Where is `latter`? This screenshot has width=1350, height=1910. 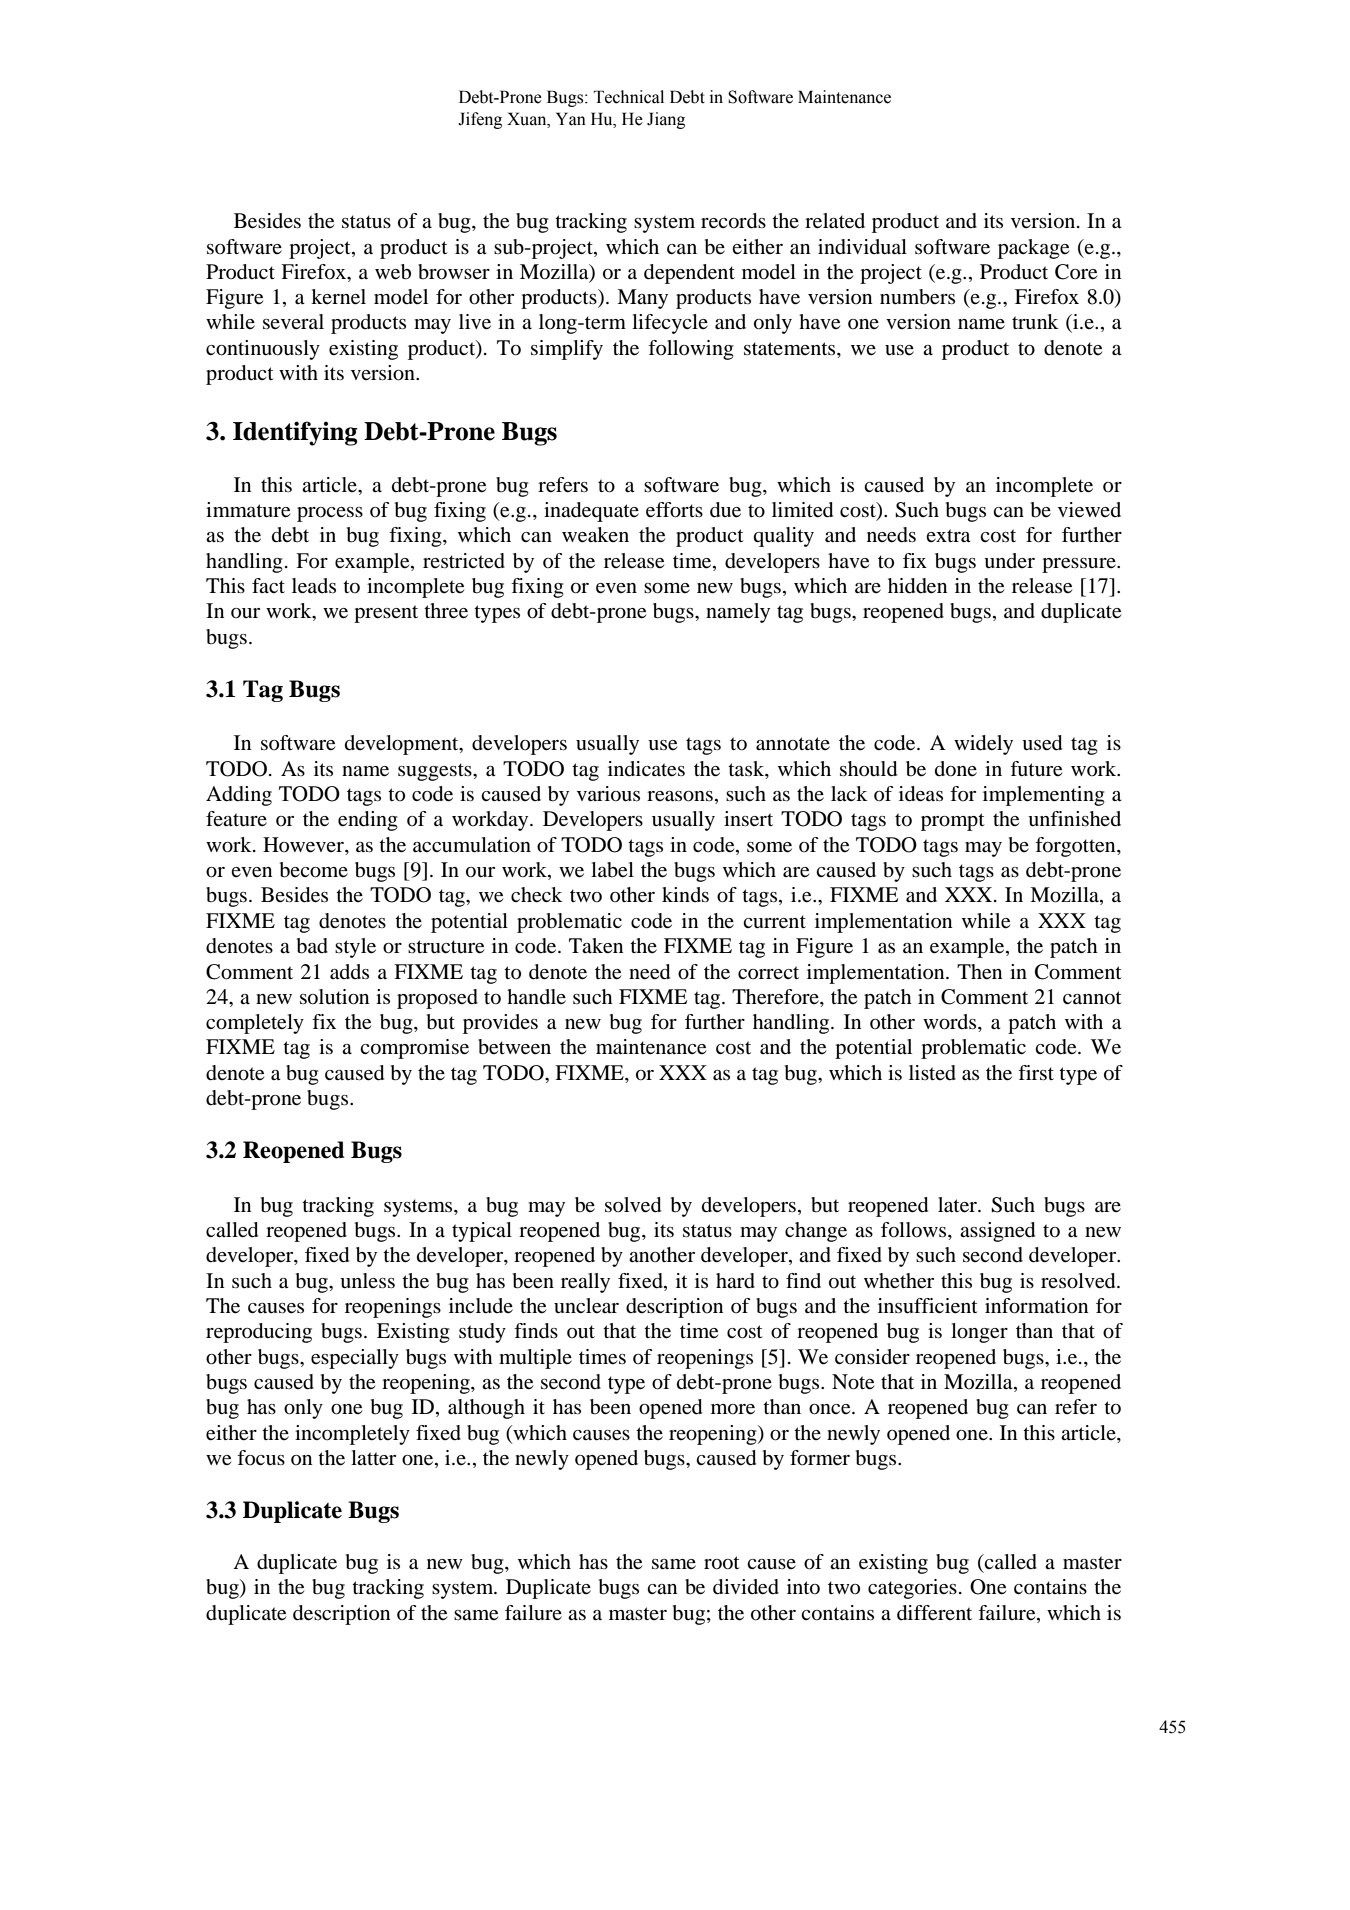
latter is located at coordinates (373, 1458).
